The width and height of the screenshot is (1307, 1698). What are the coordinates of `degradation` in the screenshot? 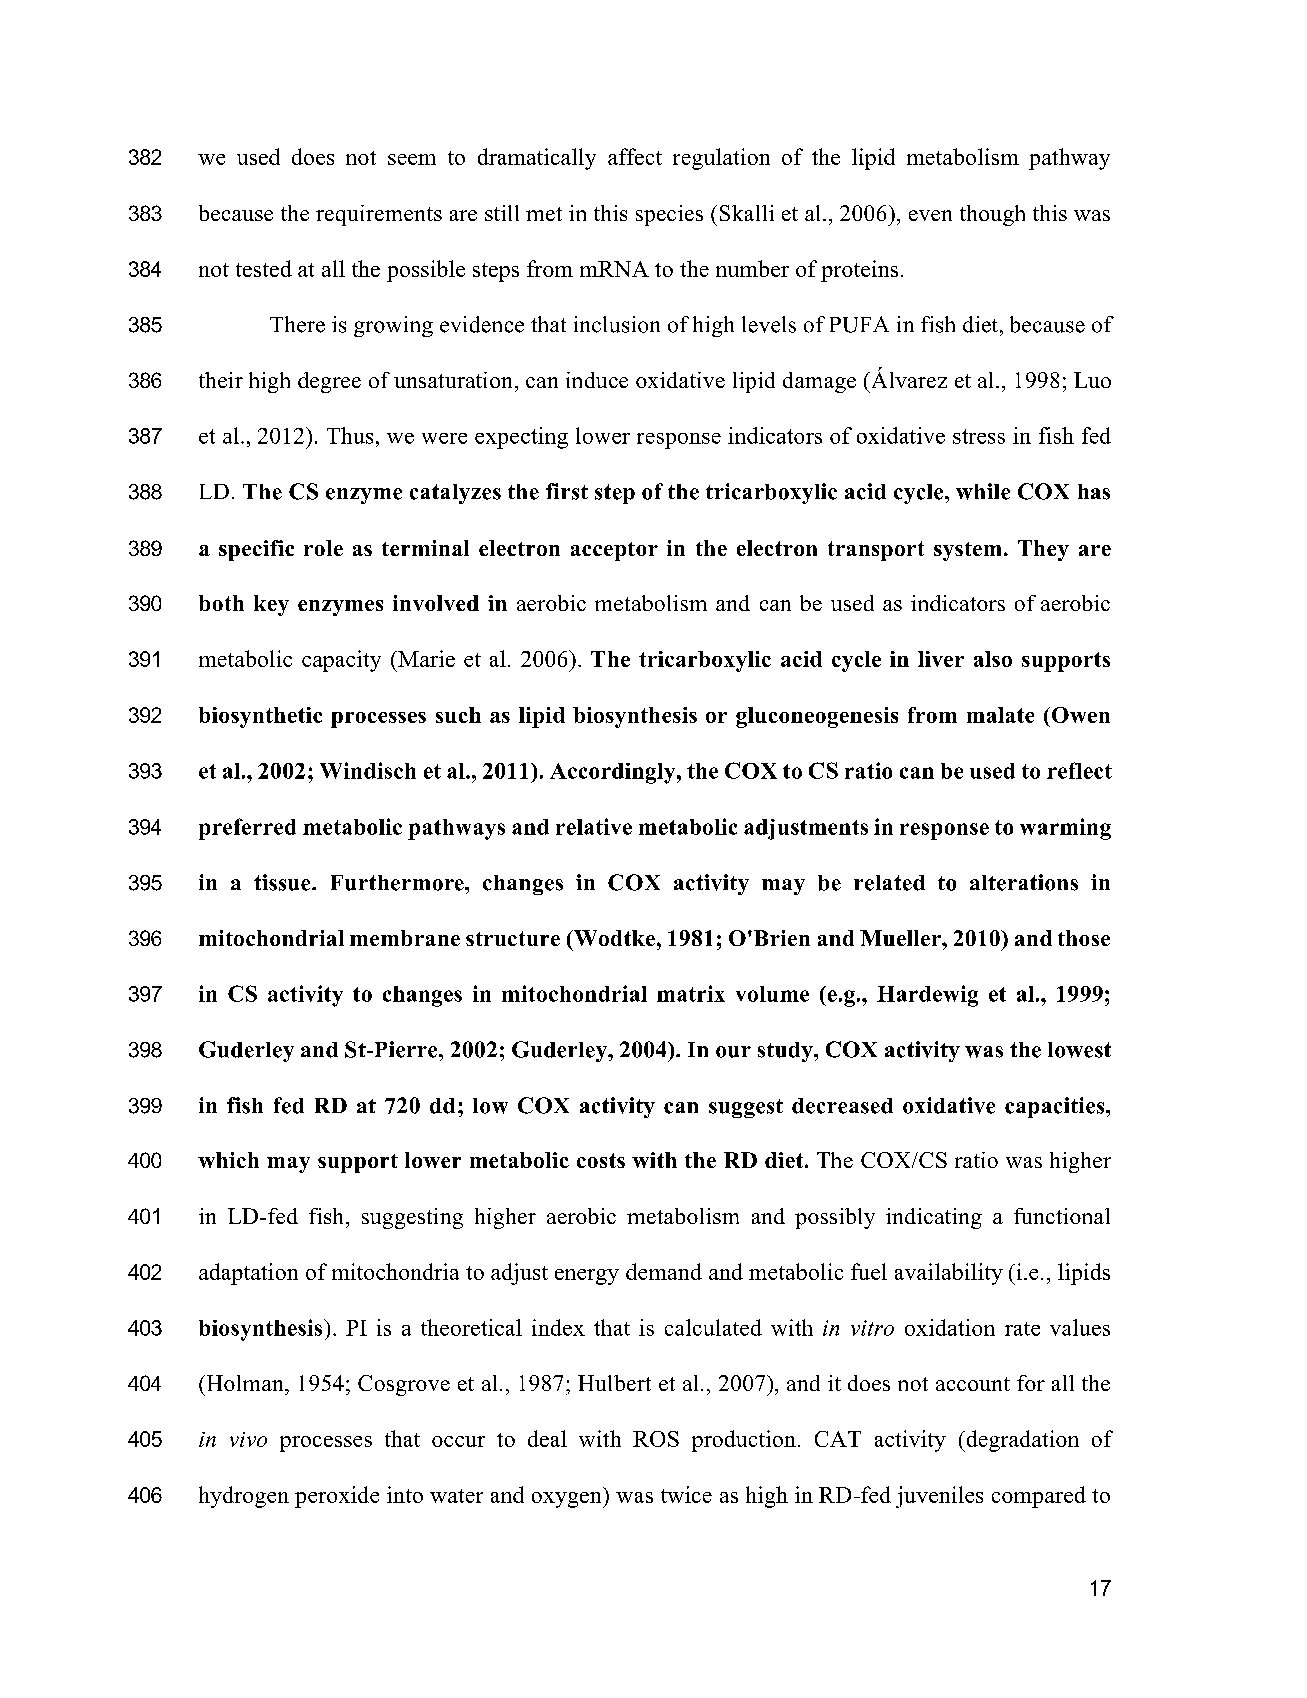 It's located at (1021, 1441).
